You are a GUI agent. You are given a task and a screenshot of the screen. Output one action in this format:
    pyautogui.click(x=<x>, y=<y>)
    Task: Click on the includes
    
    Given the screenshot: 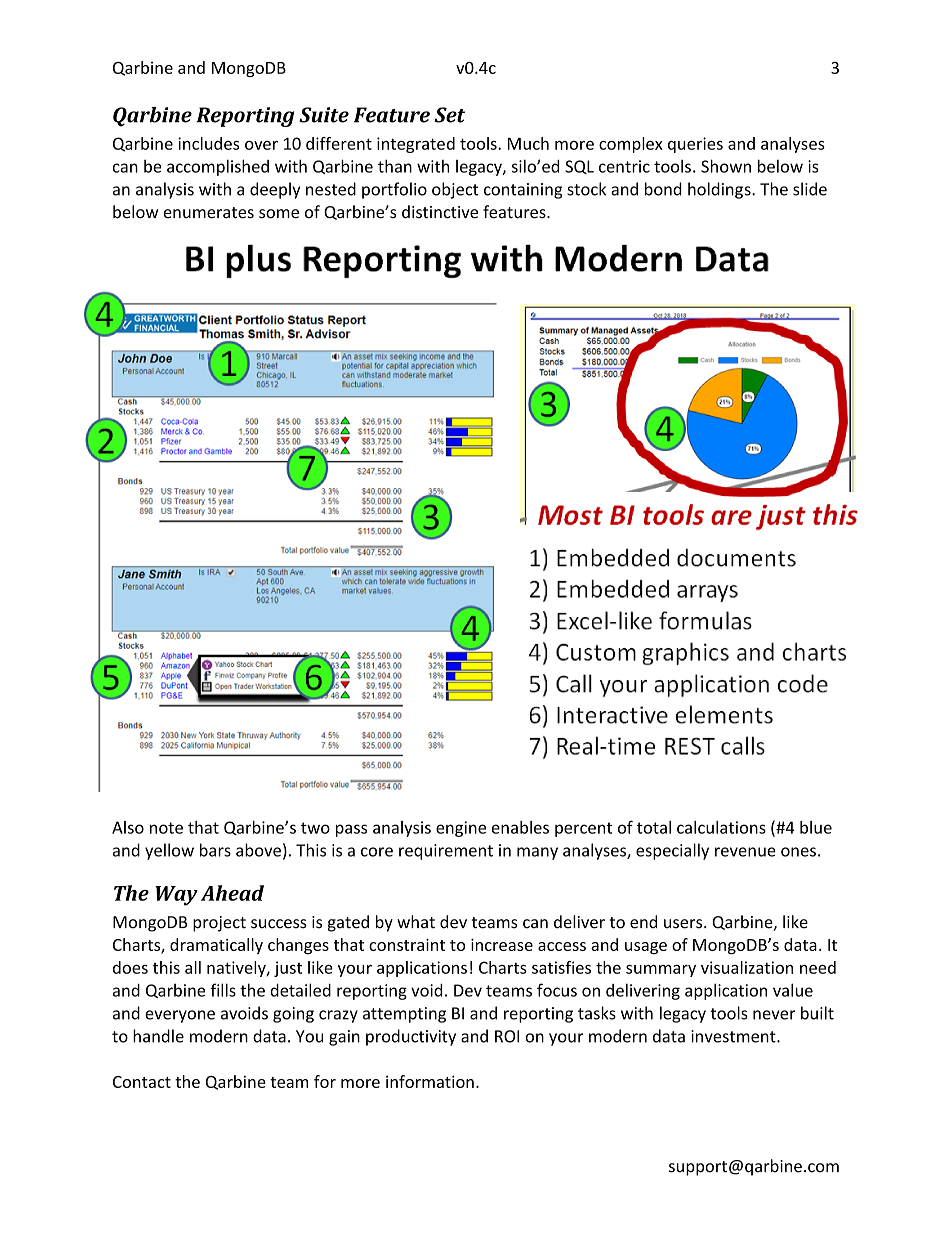 What is the action you would take?
    pyautogui.click(x=209, y=143)
